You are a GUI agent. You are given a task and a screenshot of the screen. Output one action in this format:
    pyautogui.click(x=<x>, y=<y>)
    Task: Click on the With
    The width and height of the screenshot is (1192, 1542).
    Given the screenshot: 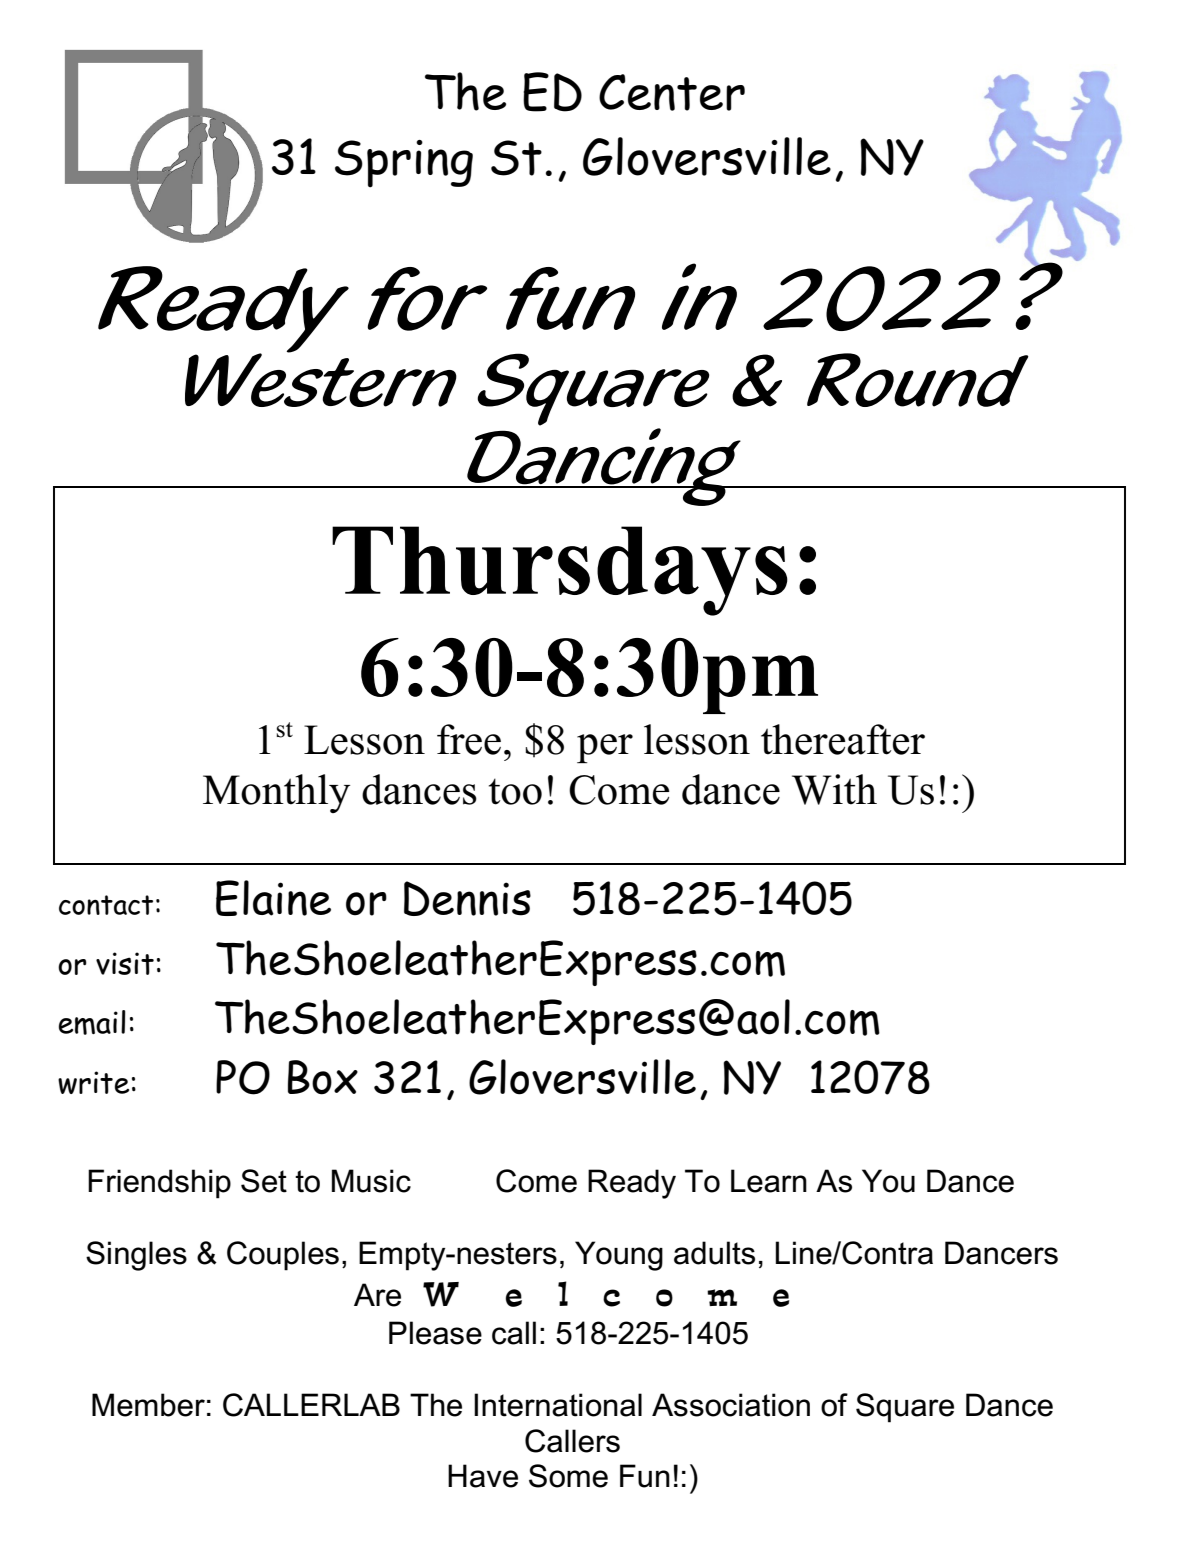 What is the action you would take?
    pyautogui.click(x=834, y=789)
